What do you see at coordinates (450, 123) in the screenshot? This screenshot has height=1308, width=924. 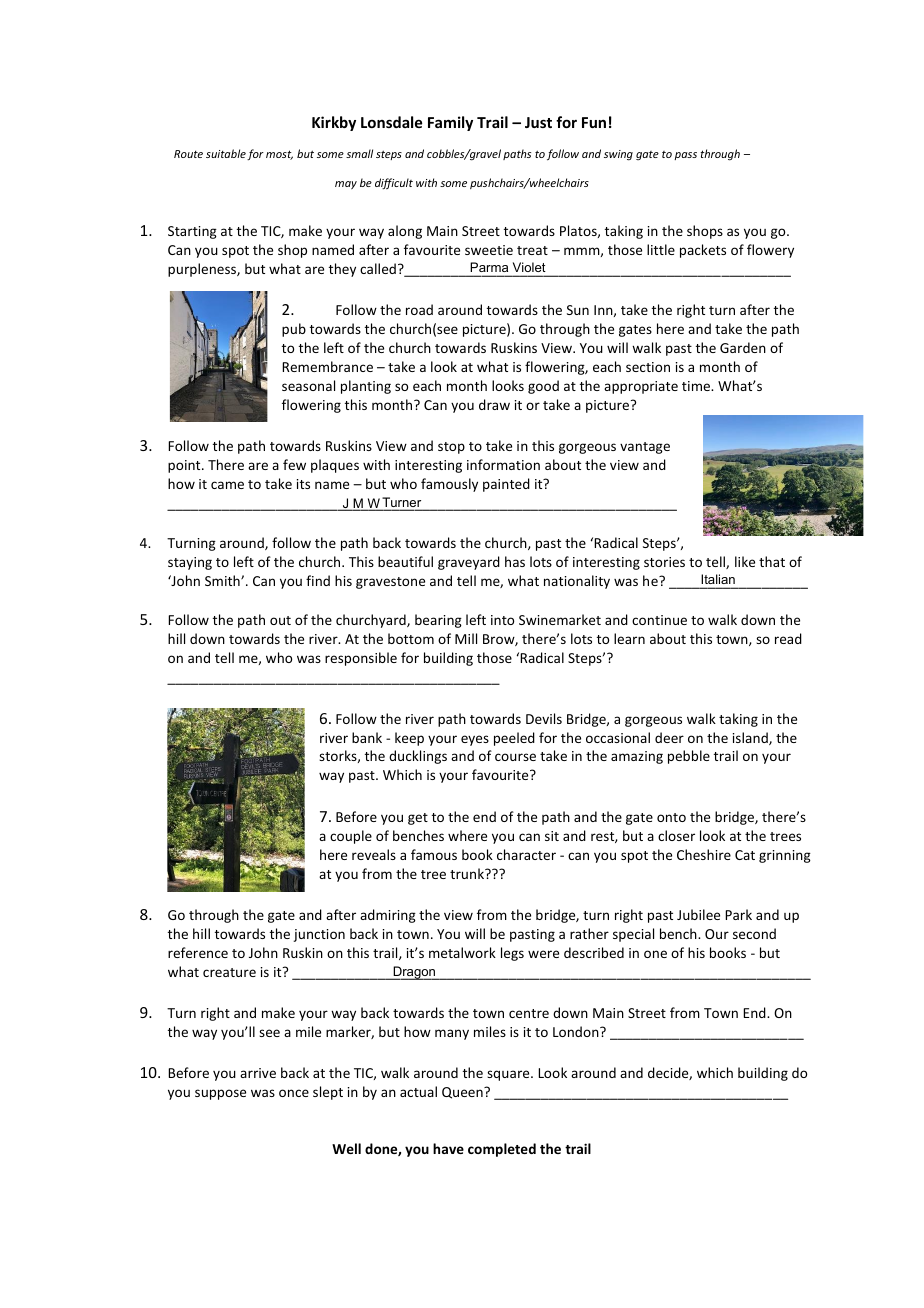 I see `Family` at bounding box center [450, 123].
